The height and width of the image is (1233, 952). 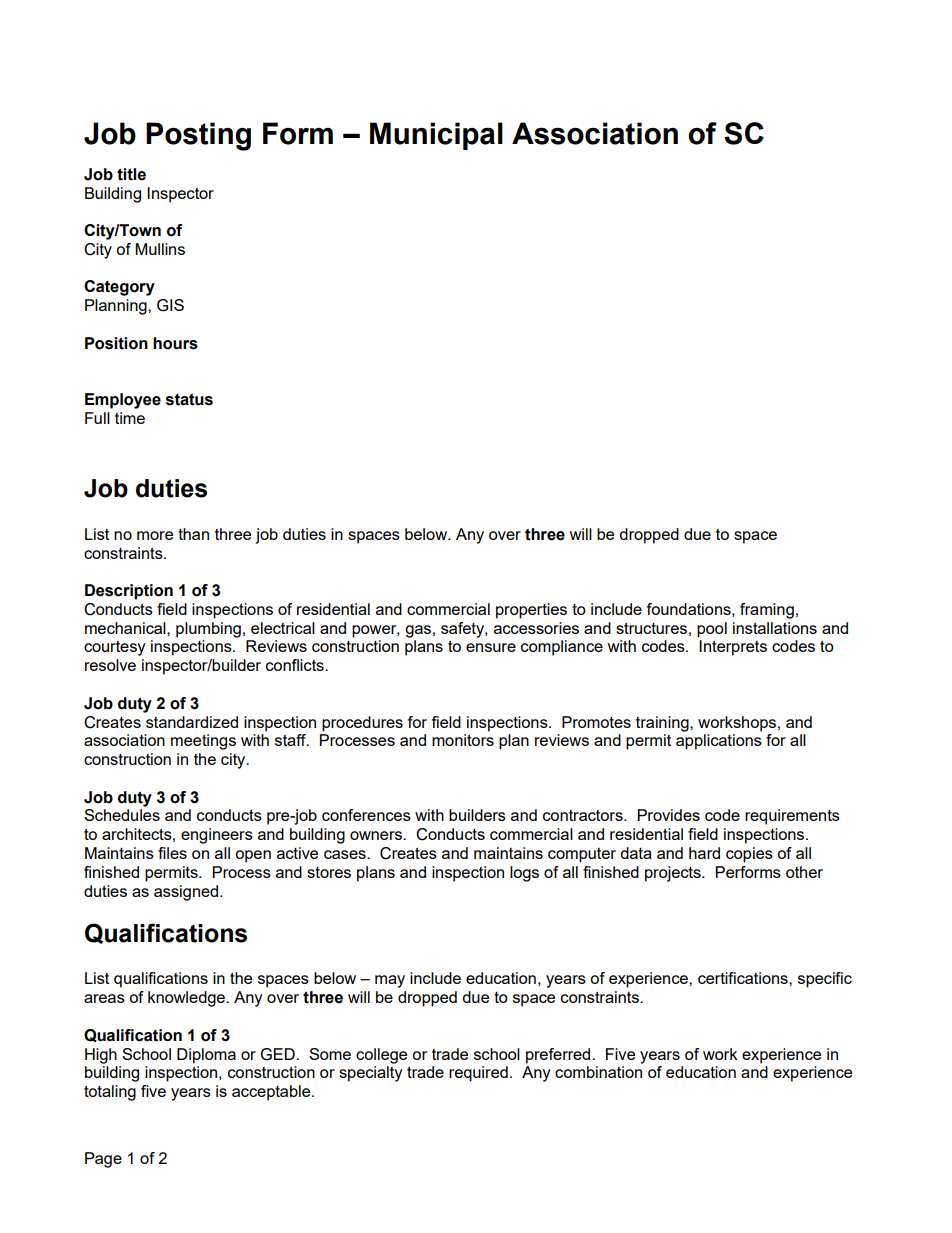 I want to click on plumbing, so click(x=208, y=630).
